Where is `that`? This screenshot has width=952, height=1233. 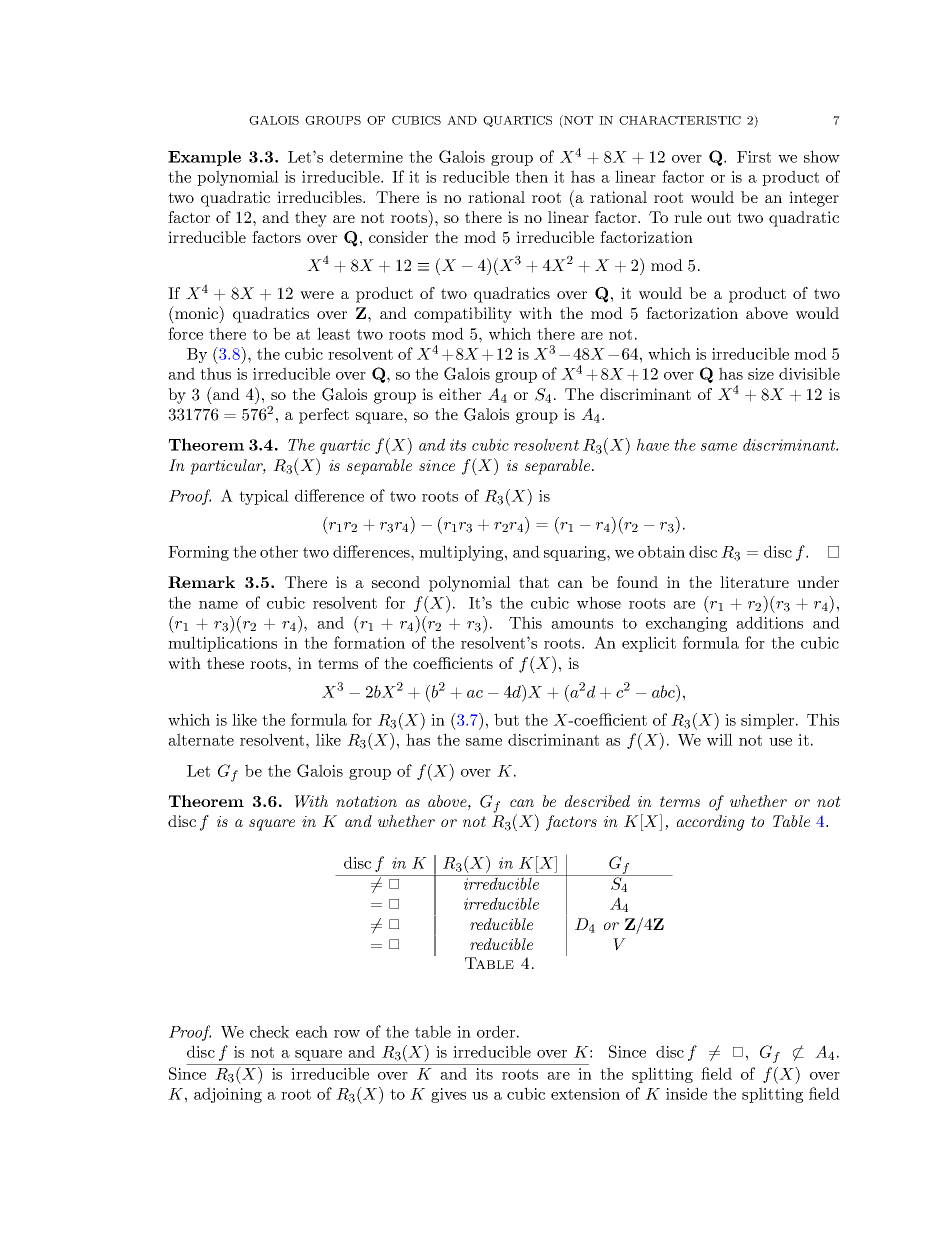
that is located at coordinates (534, 582).
